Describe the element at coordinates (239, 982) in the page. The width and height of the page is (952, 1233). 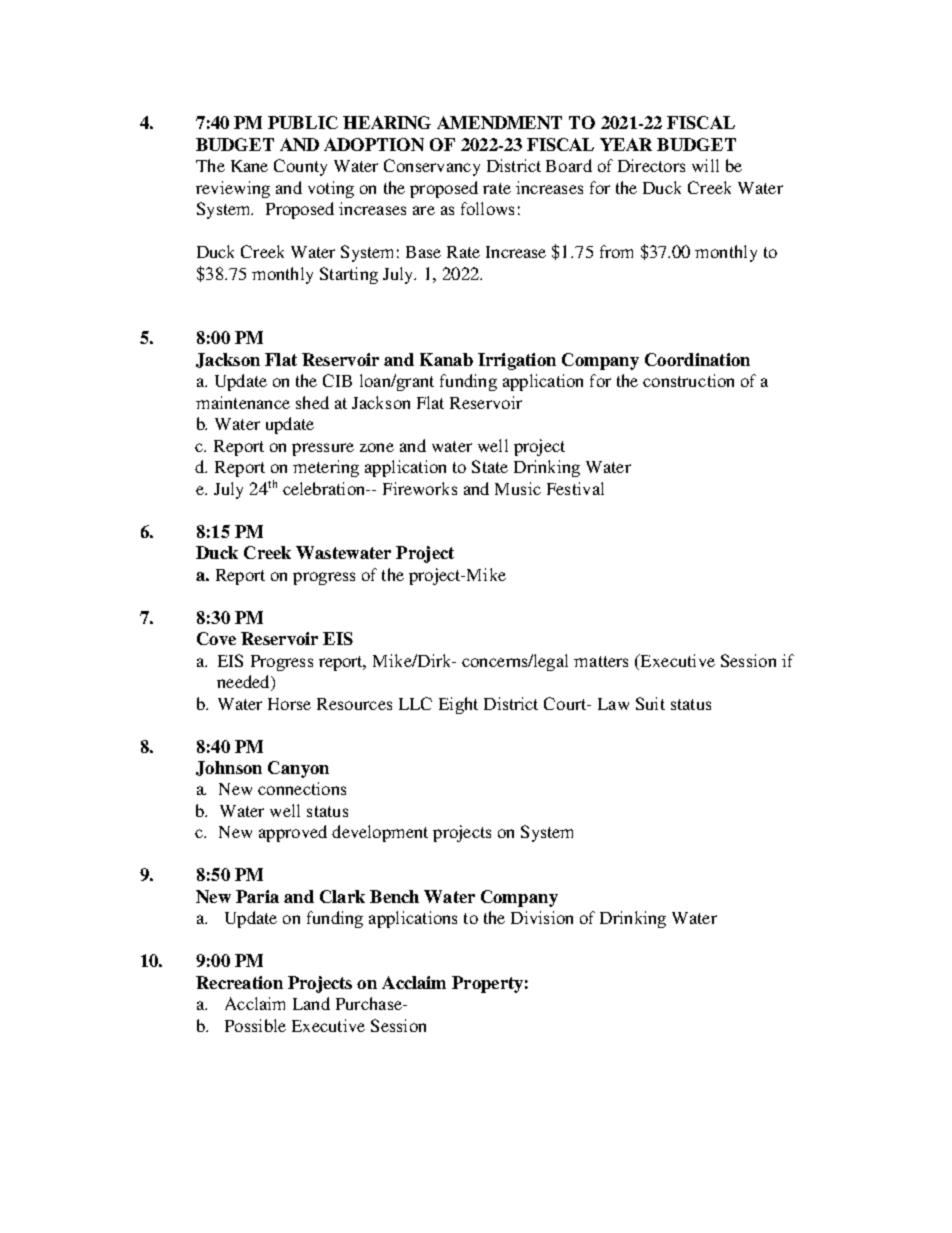
I see `Recreation` at that location.
